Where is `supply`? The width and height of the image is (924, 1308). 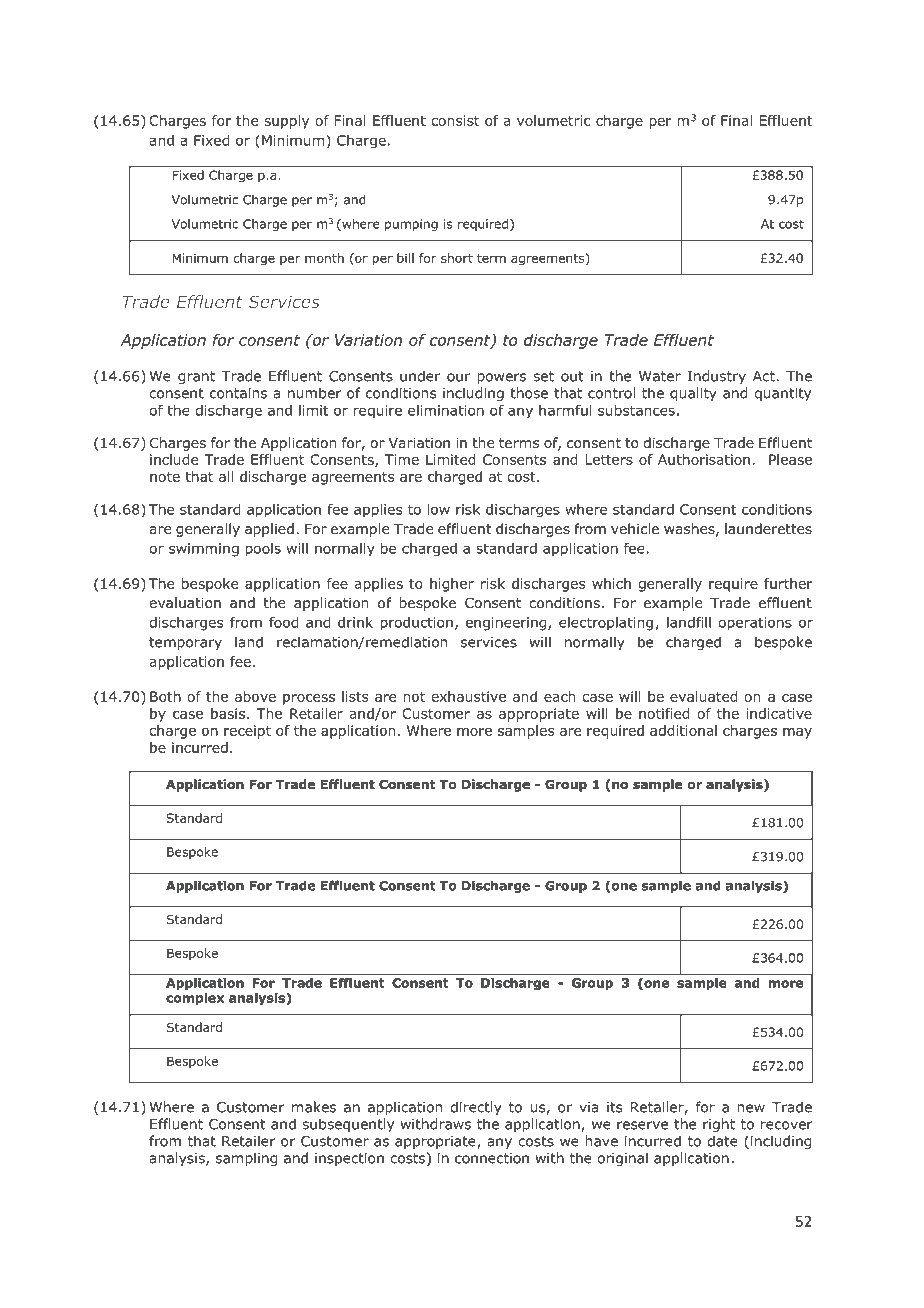
supply is located at coordinates (286, 122).
